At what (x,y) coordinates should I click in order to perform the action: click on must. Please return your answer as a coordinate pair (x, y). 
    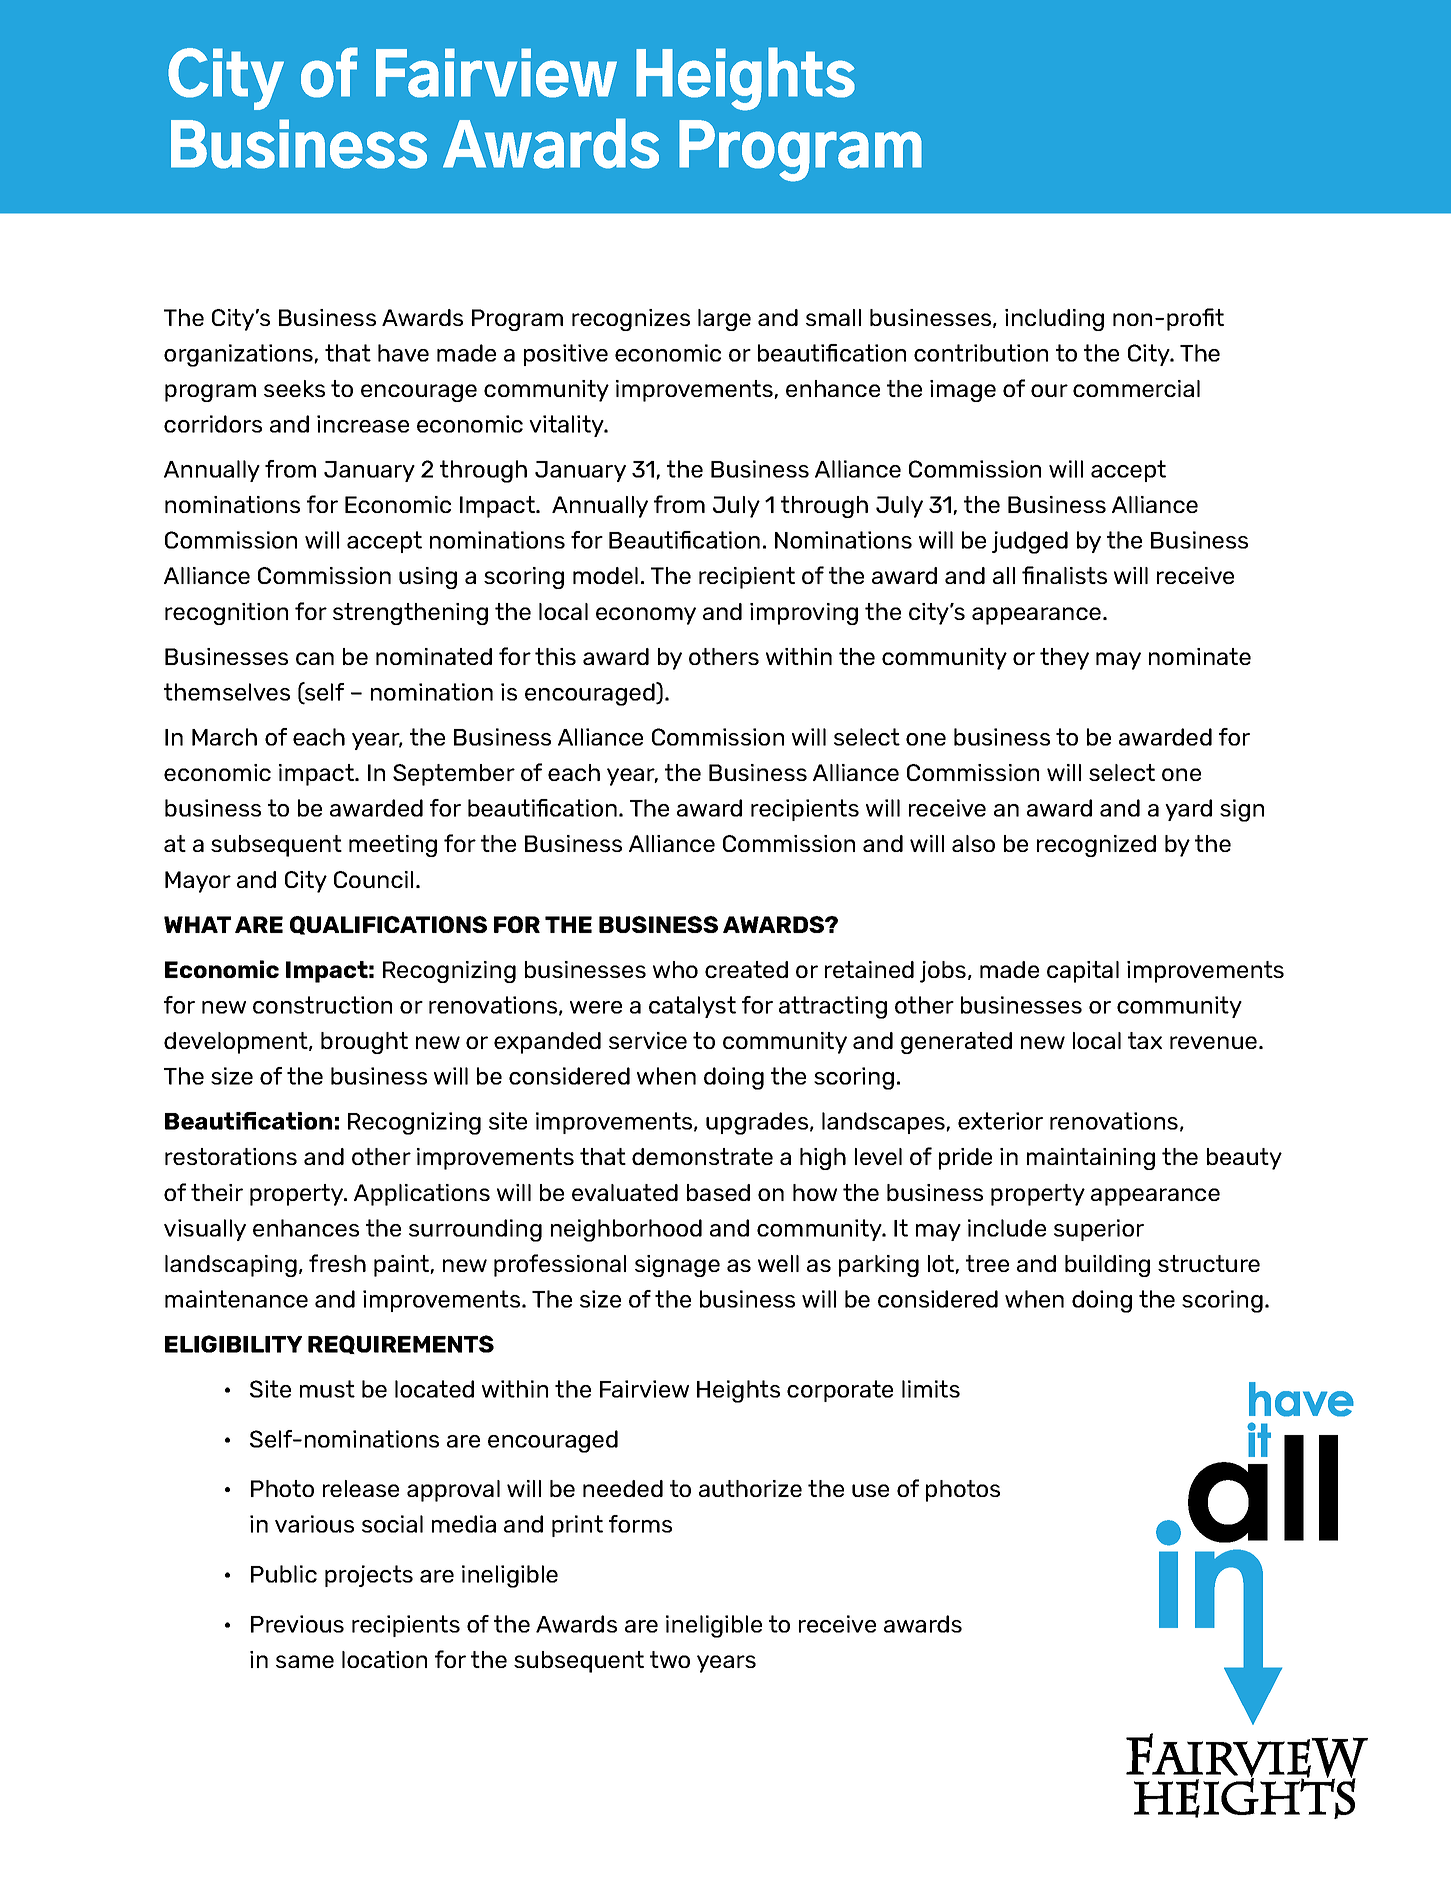
    Looking at the image, I should click on (327, 1389).
